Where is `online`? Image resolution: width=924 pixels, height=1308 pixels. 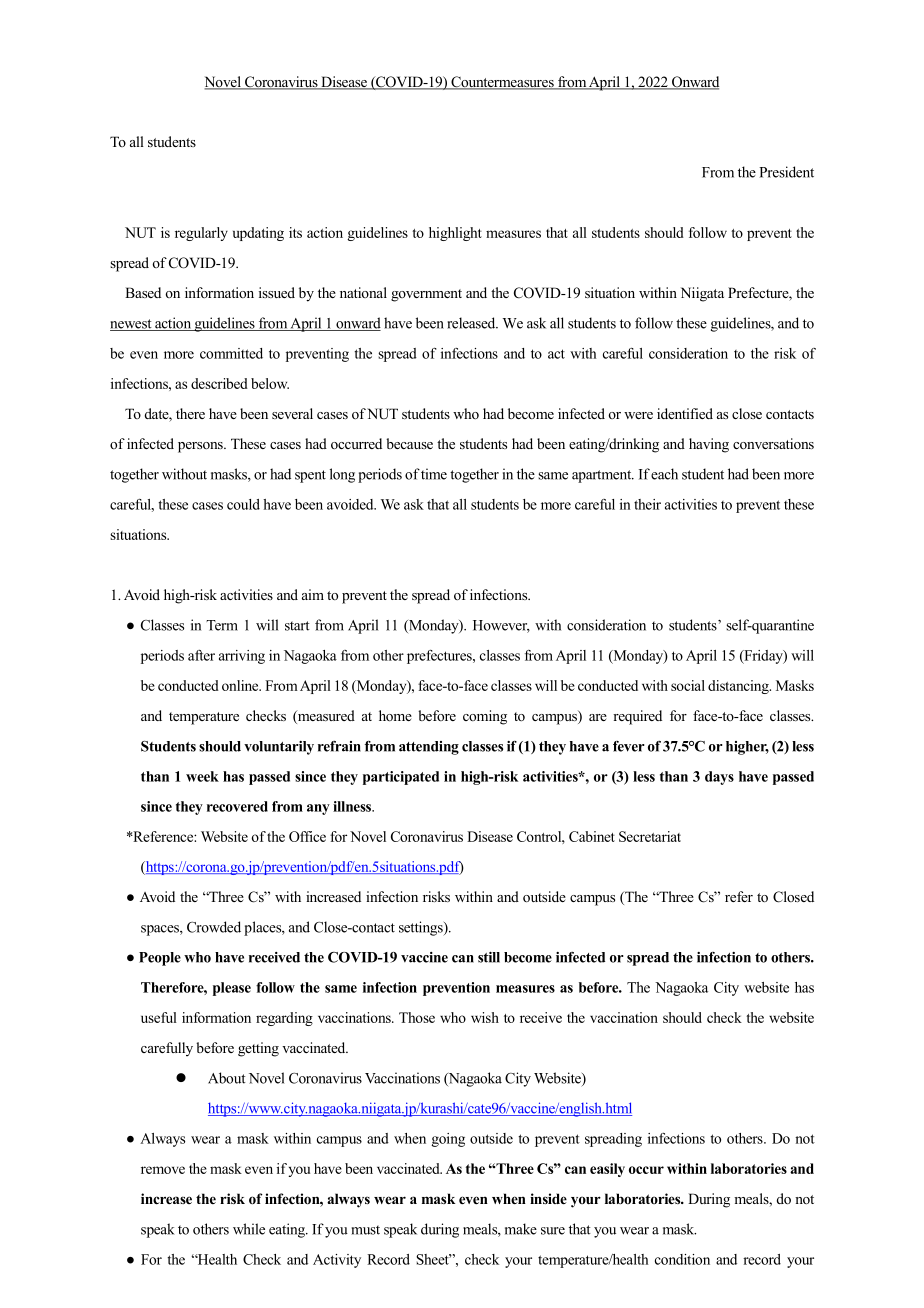
online is located at coordinates (241, 685).
